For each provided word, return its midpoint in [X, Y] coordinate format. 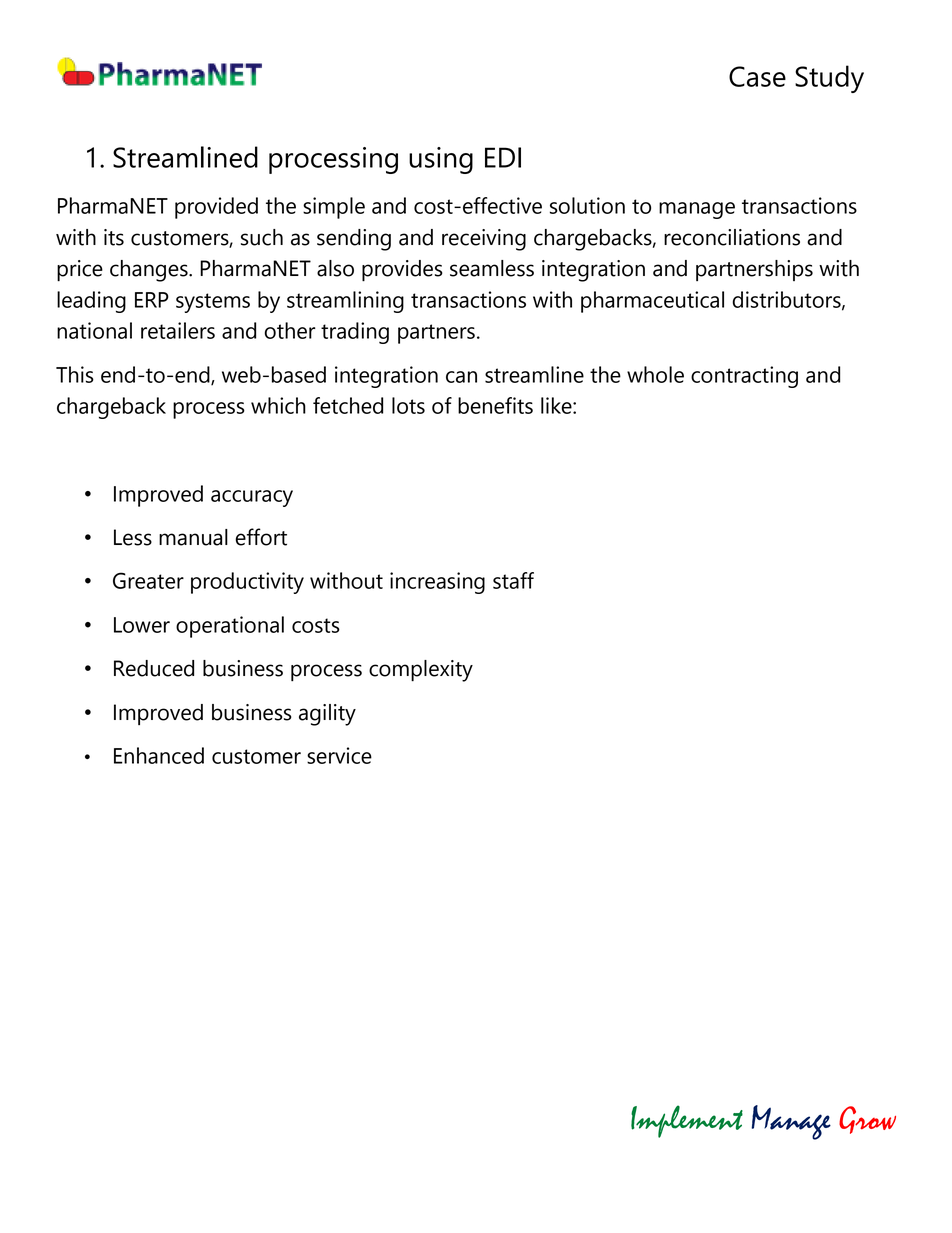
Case [757, 76]
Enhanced [159, 755]
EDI [503, 157]
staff [513, 580]
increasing [437, 583]
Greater [148, 580]
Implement [687, 1121]
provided [216, 208]
